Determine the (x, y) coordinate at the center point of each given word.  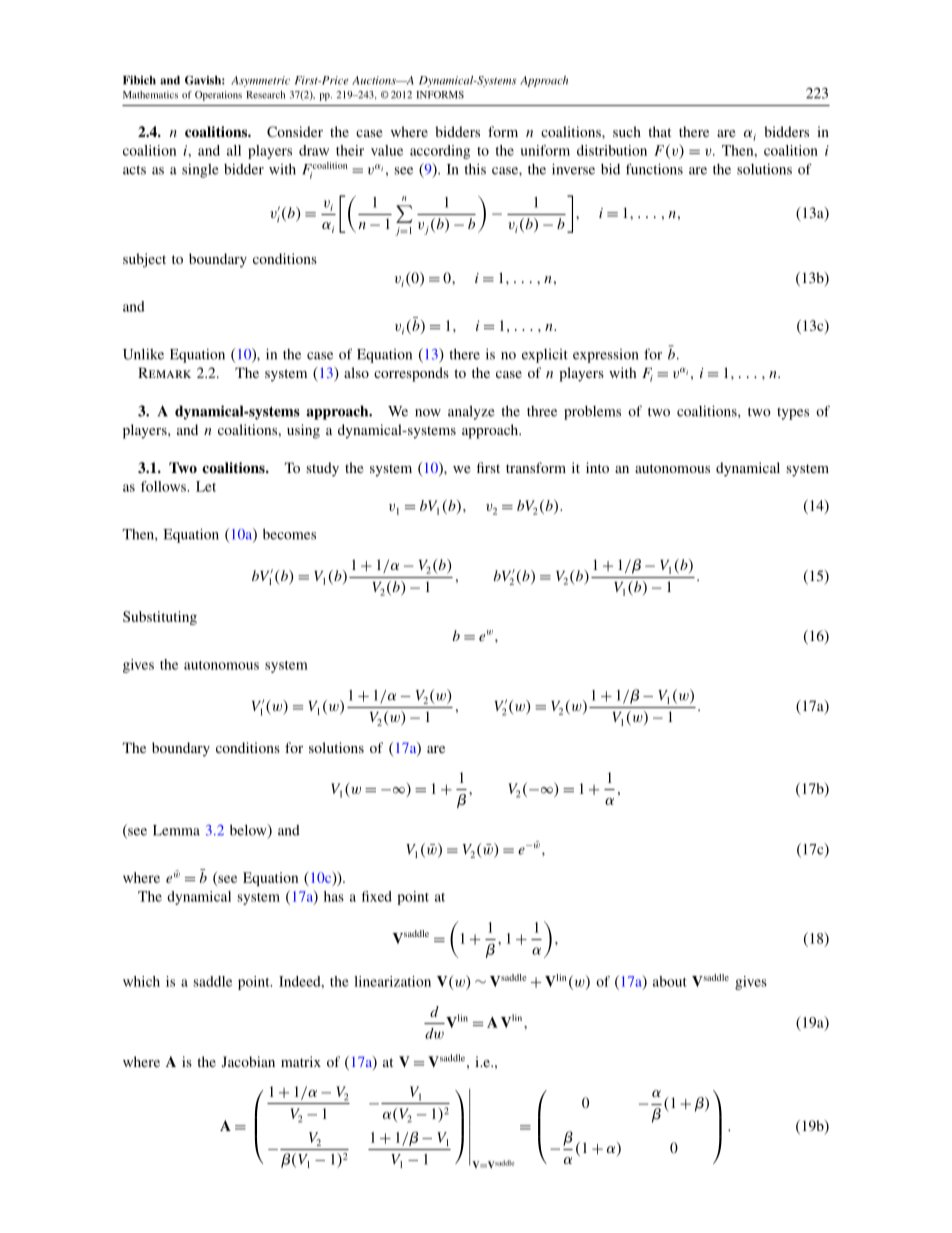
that (659, 131)
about (670, 981)
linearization (392, 981)
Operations (218, 96)
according (440, 152)
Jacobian (248, 1061)
